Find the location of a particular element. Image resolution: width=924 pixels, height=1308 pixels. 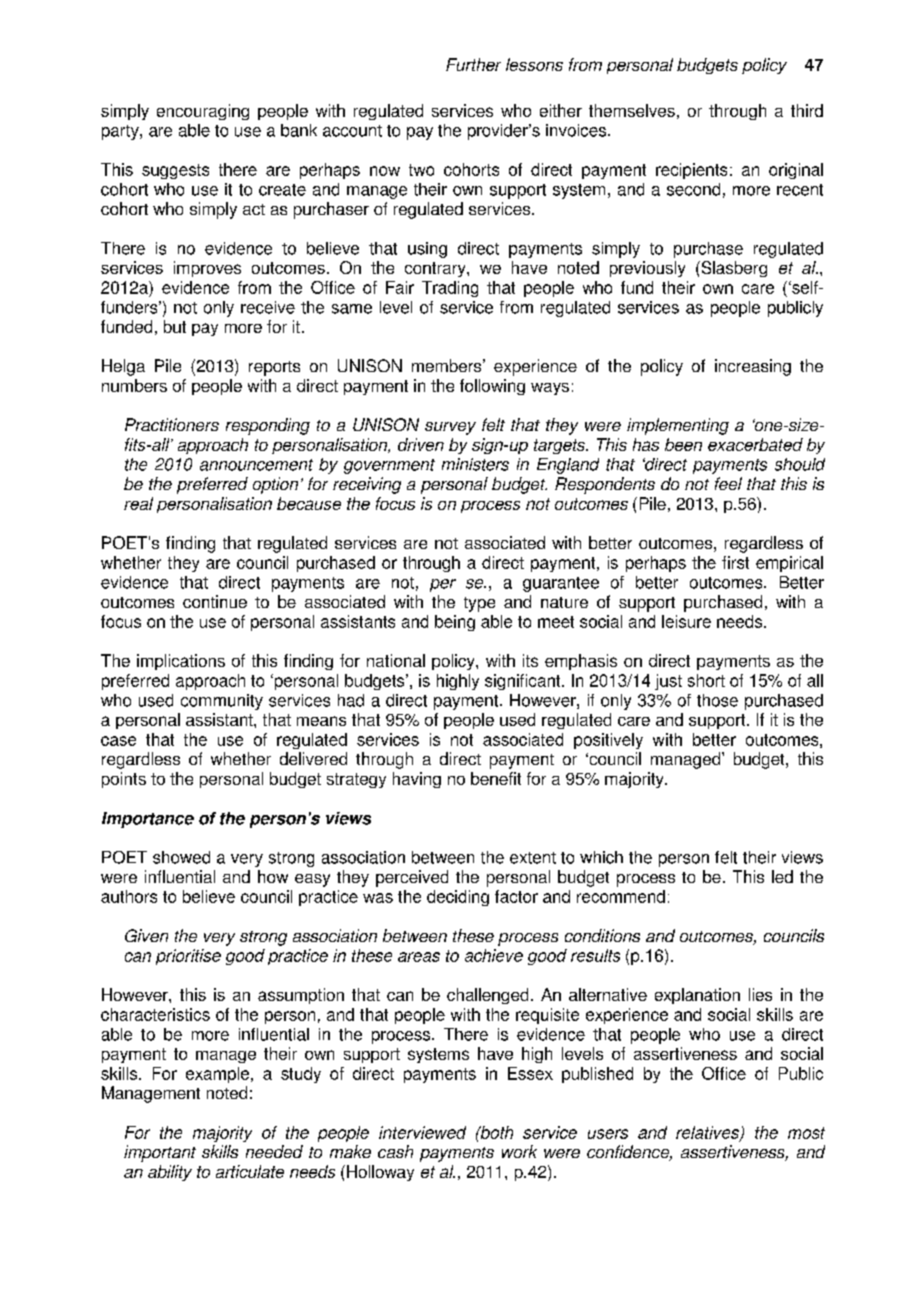

deciding is located at coordinates (458, 898).
